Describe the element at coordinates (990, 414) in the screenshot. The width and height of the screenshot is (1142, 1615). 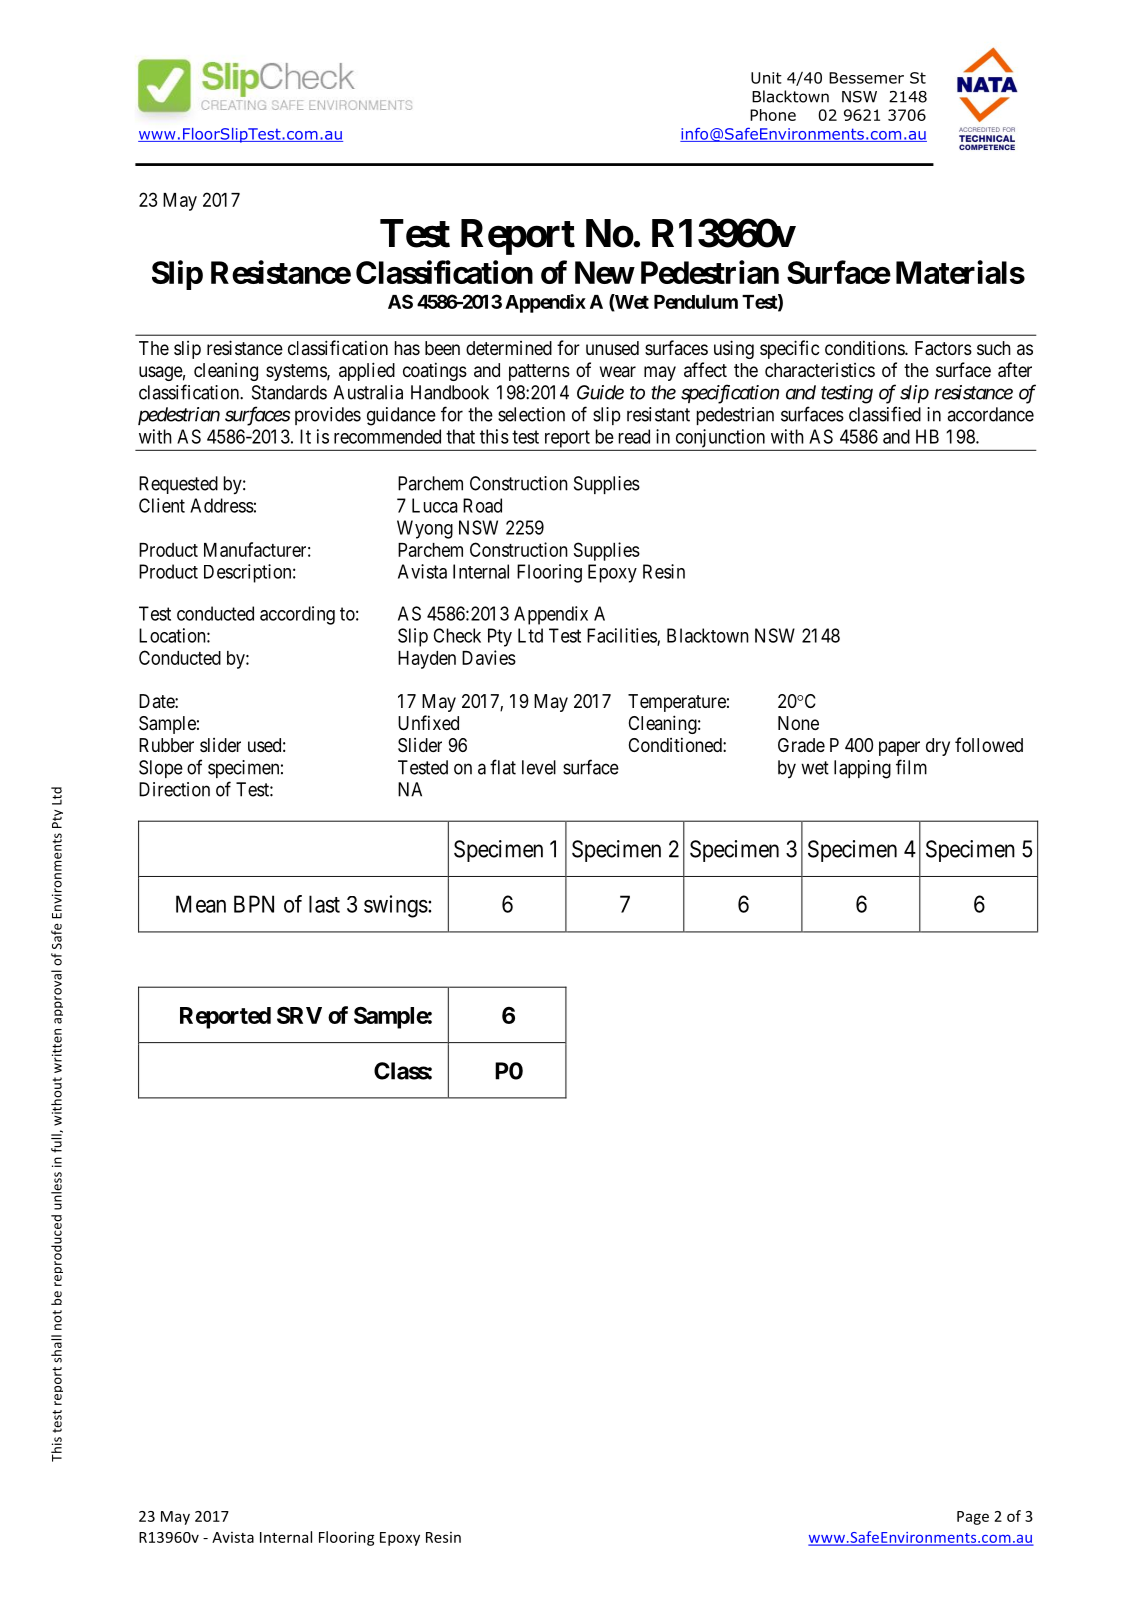
I see `accordance` at that location.
